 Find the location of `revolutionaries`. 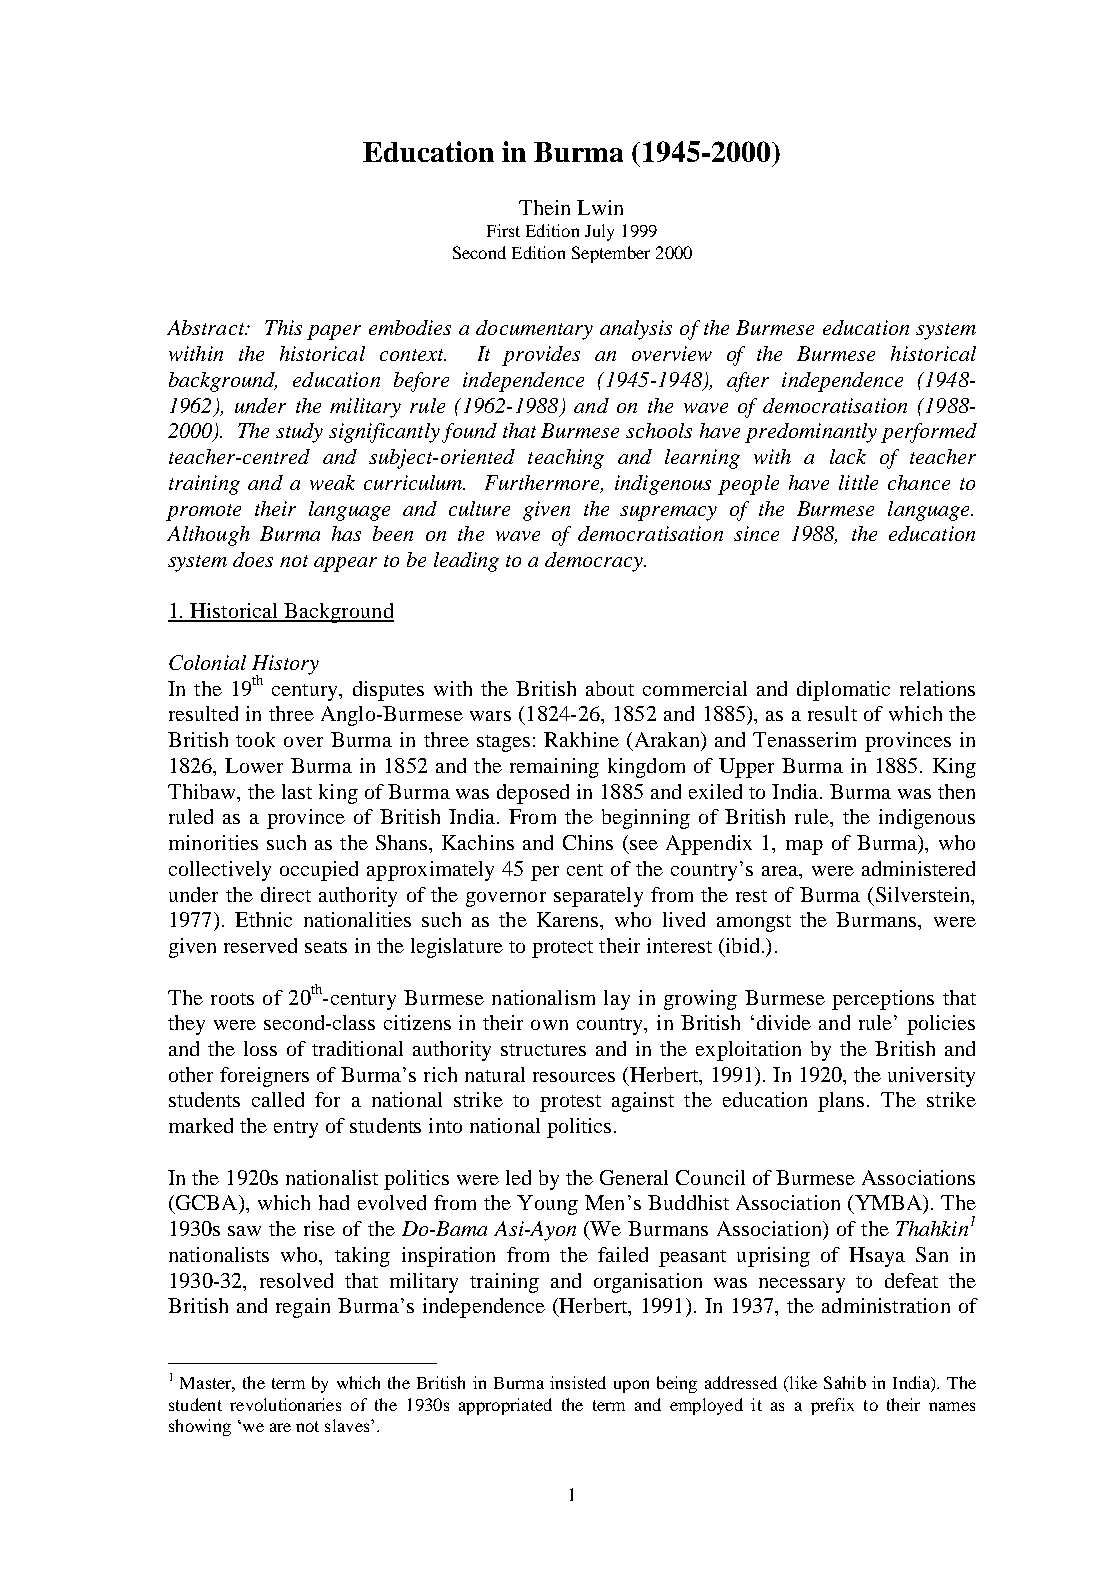

revolutionaries is located at coordinates (285, 1404).
